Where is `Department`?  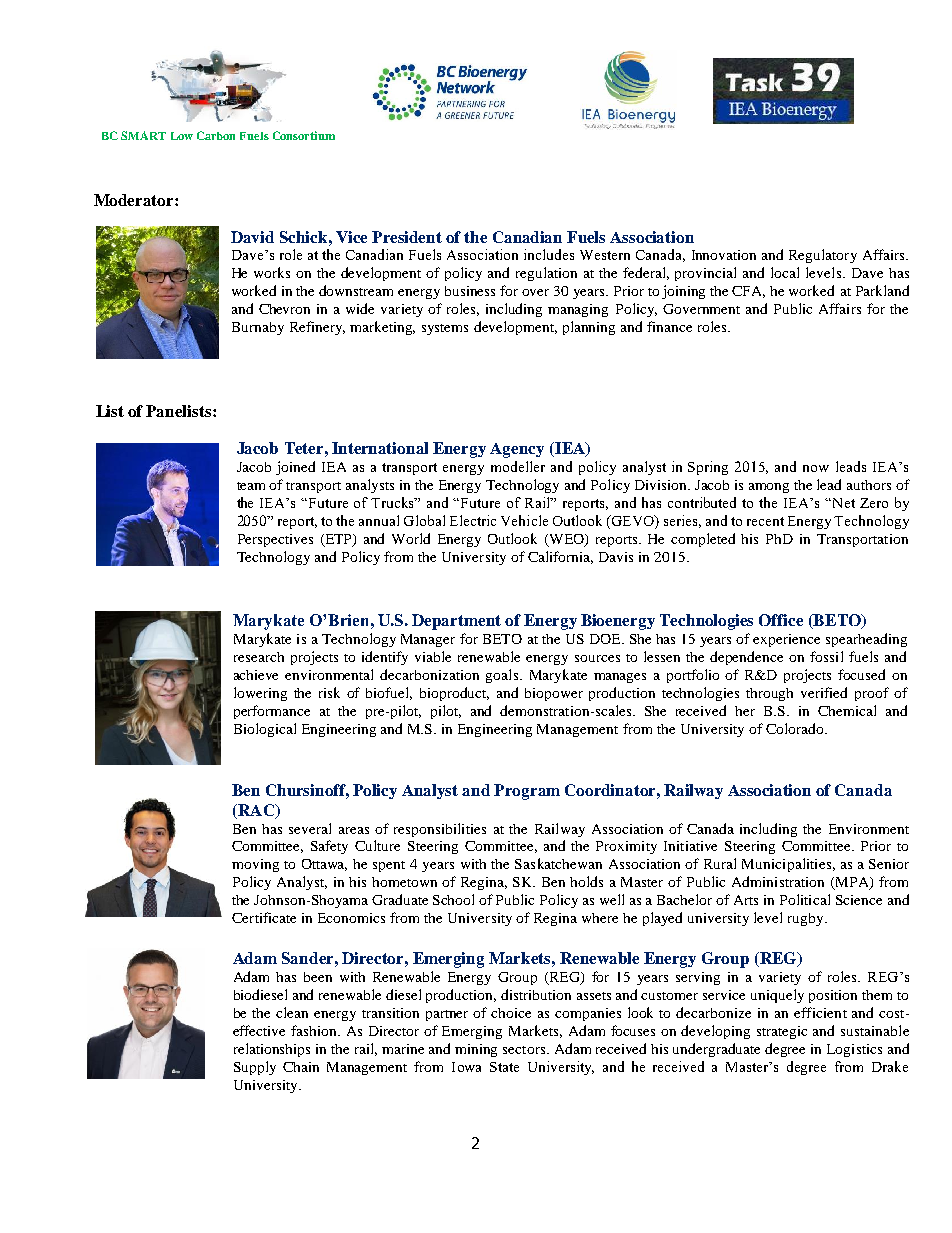
Department is located at coordinates (456, 622).
